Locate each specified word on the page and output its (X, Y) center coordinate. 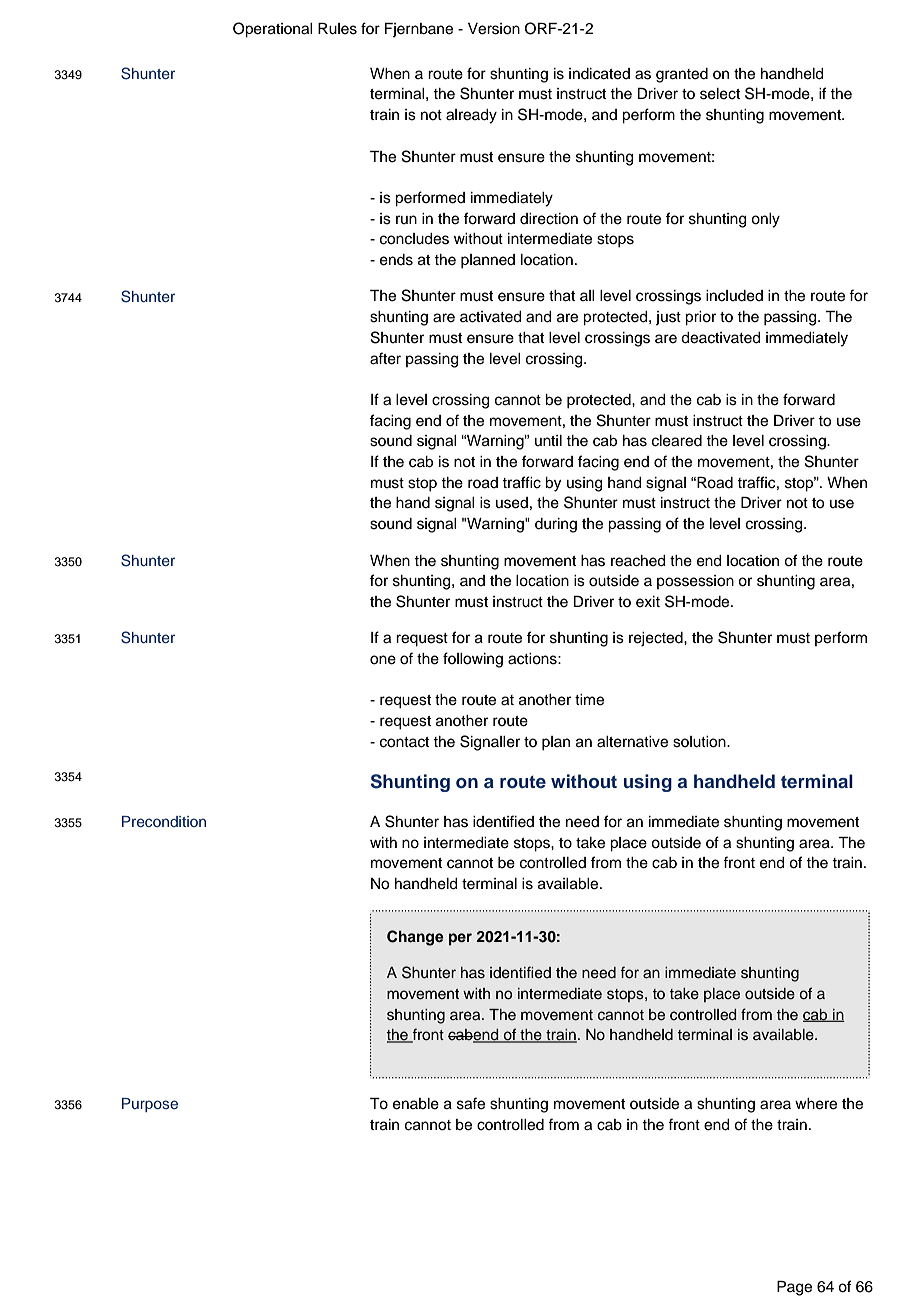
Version (494, 29)
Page (794, 1288)
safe (471, 1103)
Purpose (150, 1105)
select (720, 94)
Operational (273, 30)
